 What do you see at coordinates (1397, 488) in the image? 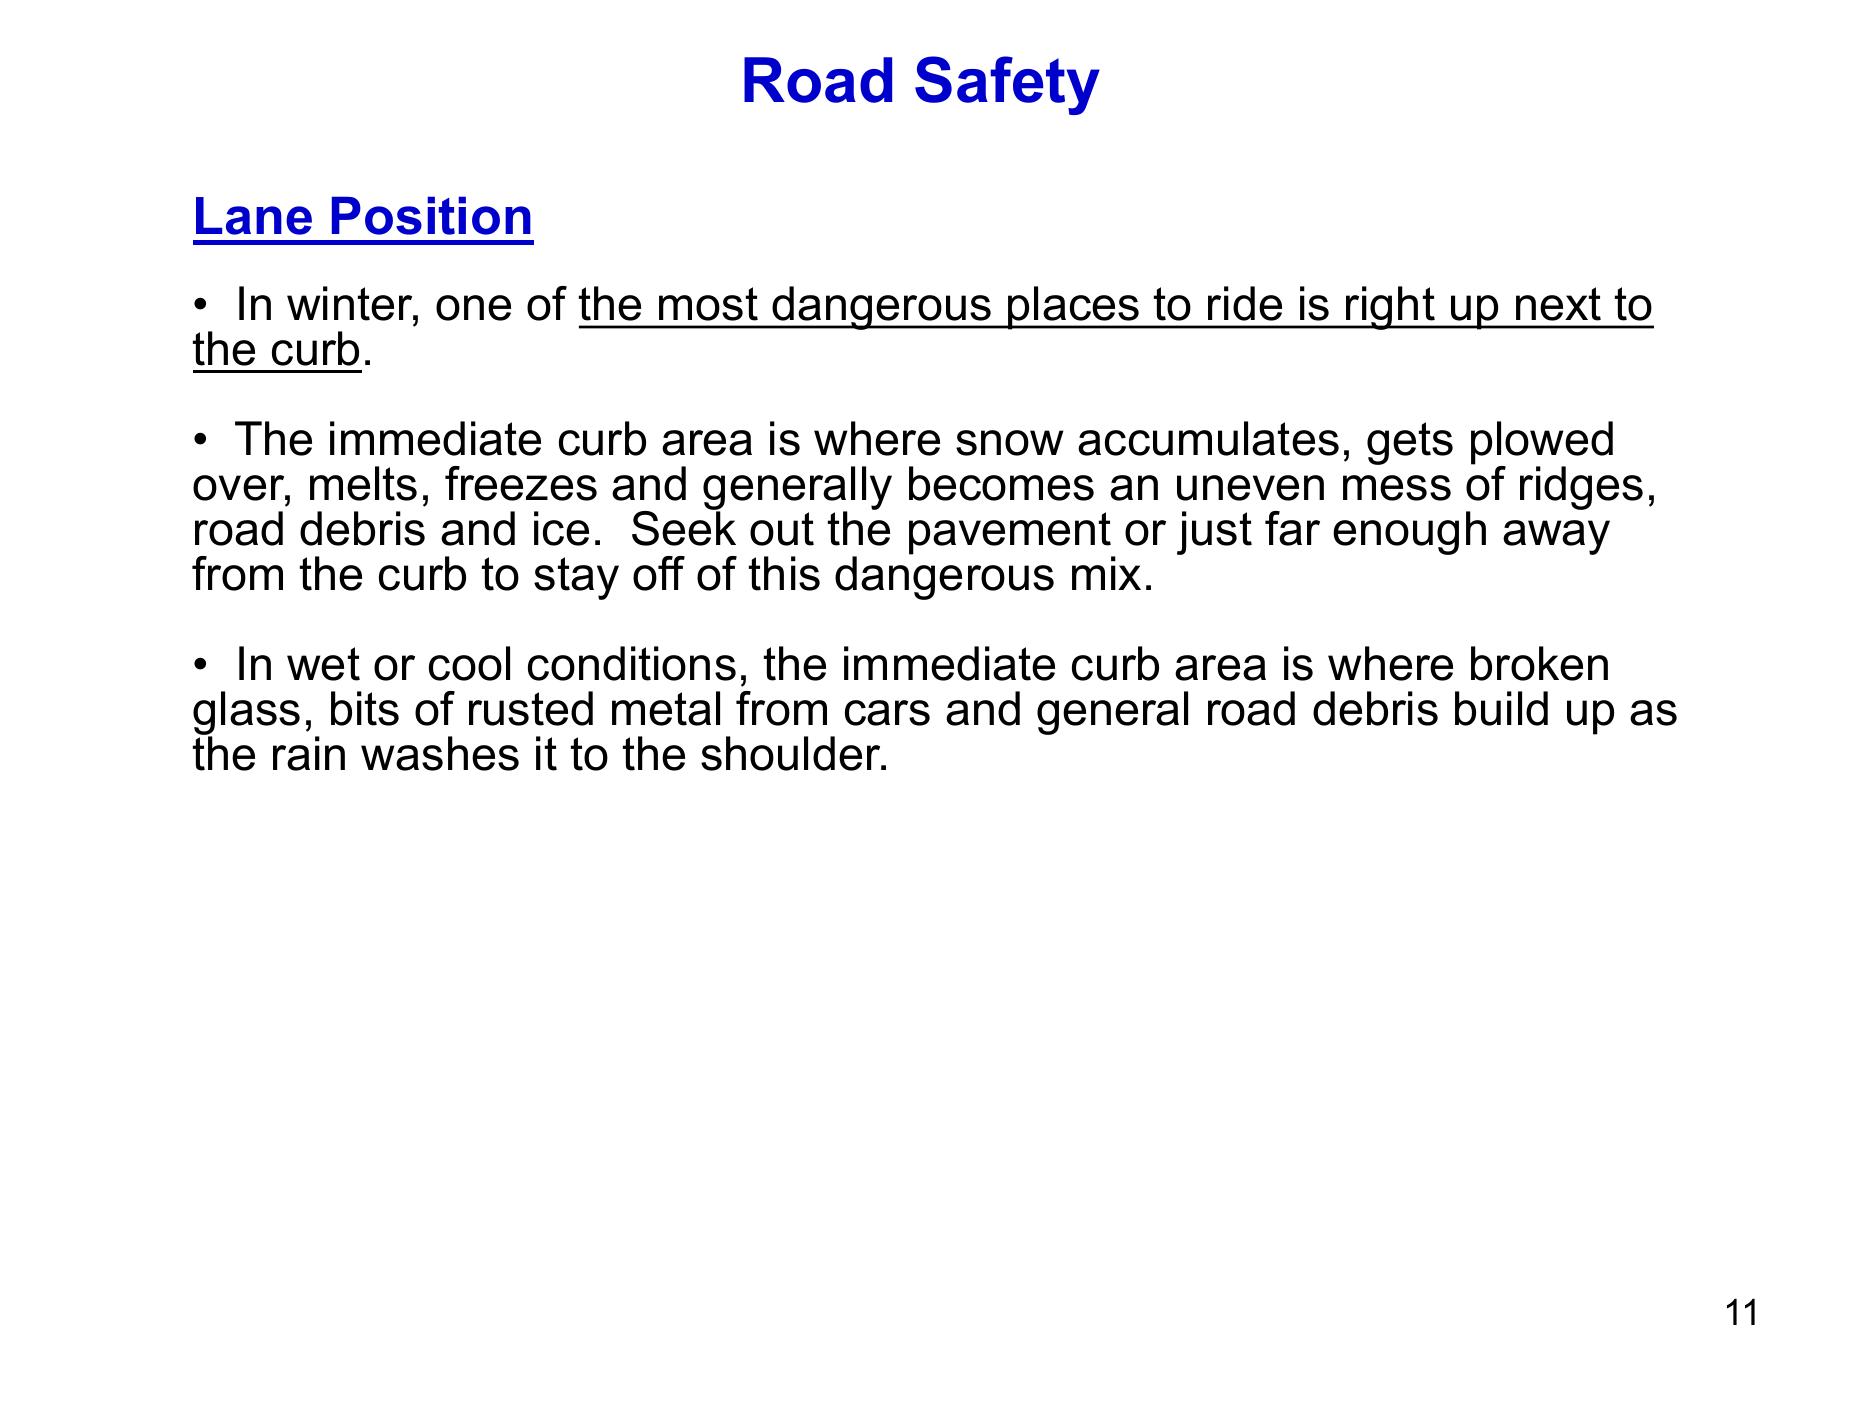
I see `mess` at bounding box center [1397, 488].
